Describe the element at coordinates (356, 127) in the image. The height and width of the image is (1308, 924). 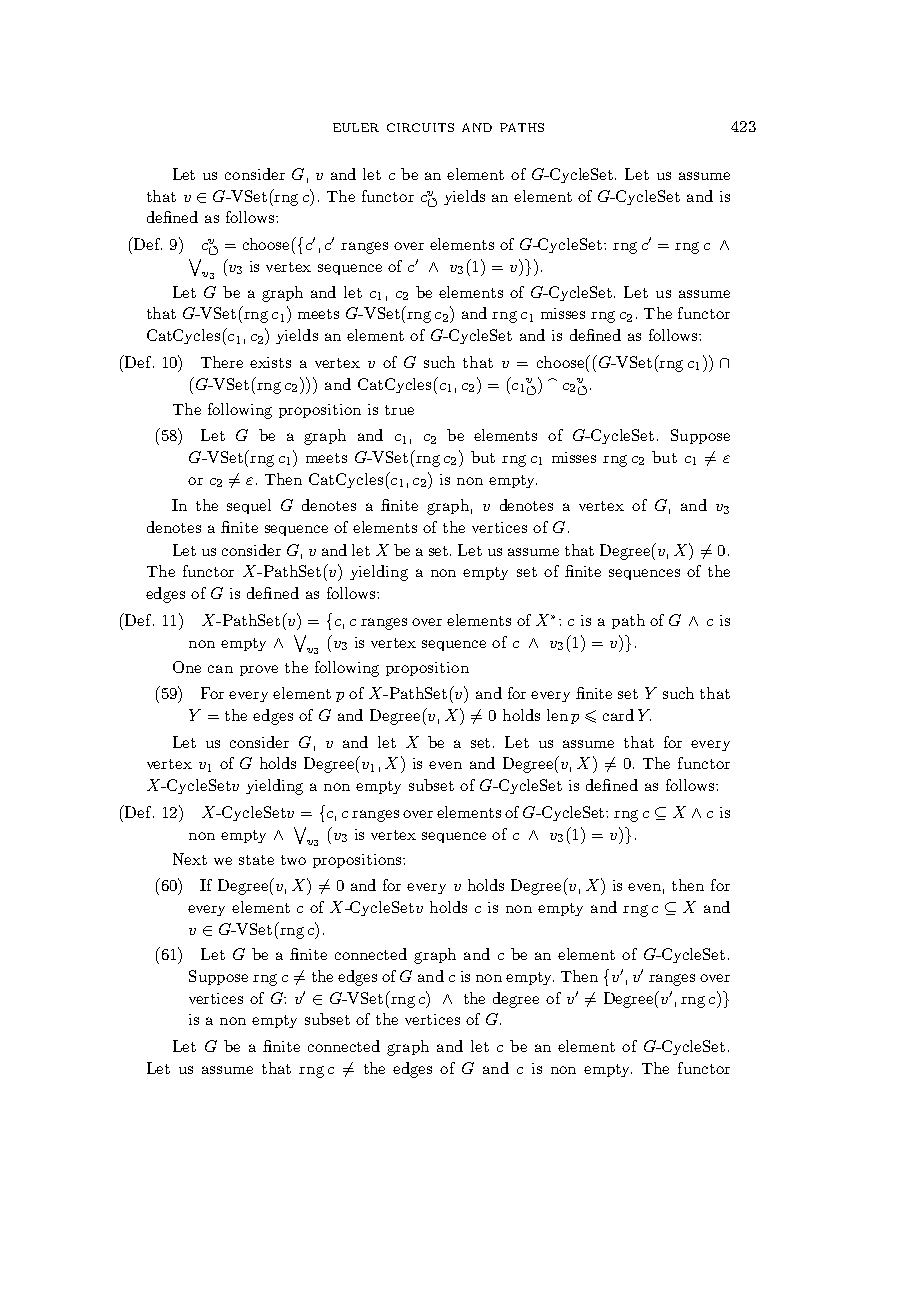
I see `euler` at that location.
